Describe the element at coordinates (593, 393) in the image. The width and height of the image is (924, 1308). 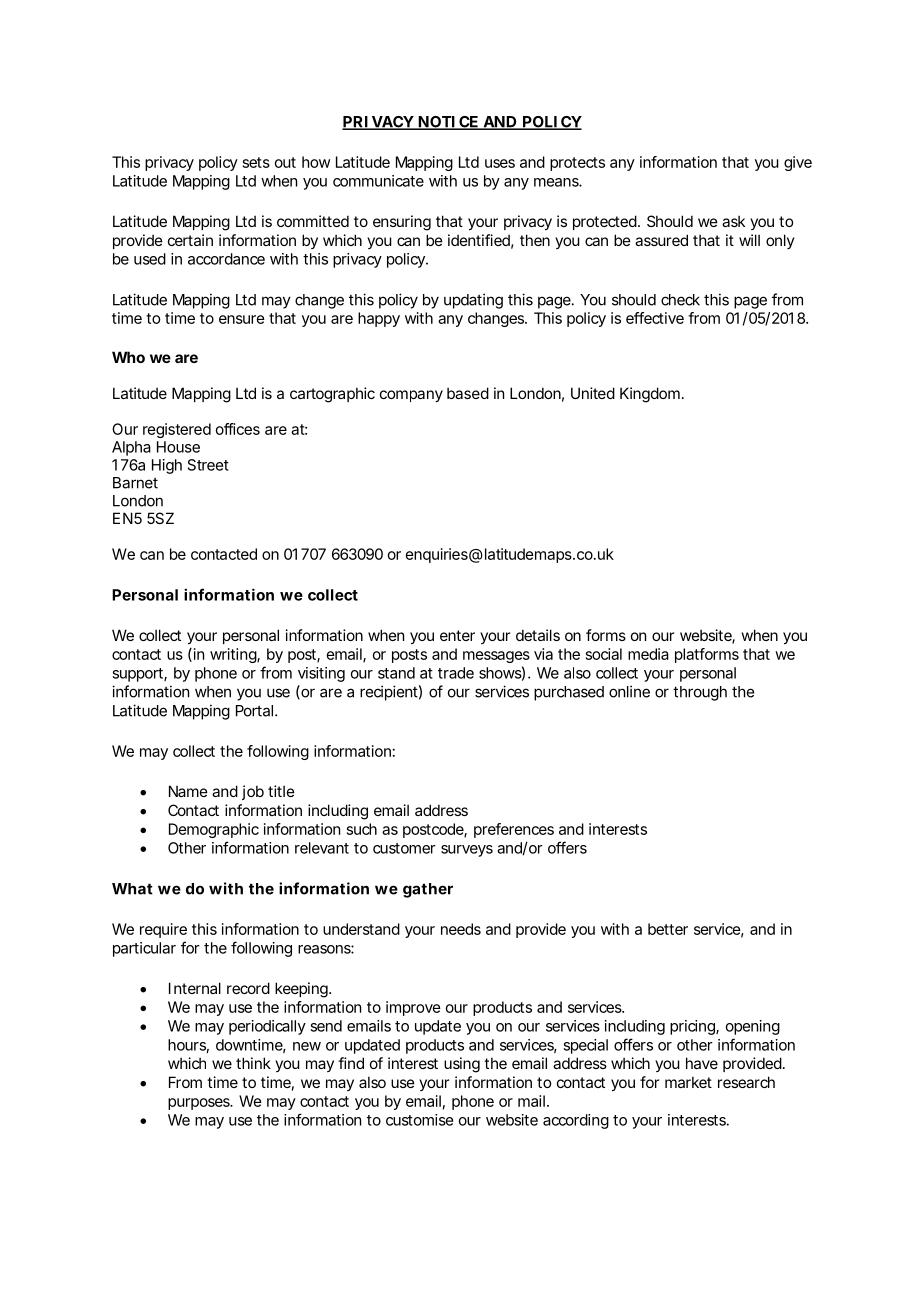
I see `United` at that location.
